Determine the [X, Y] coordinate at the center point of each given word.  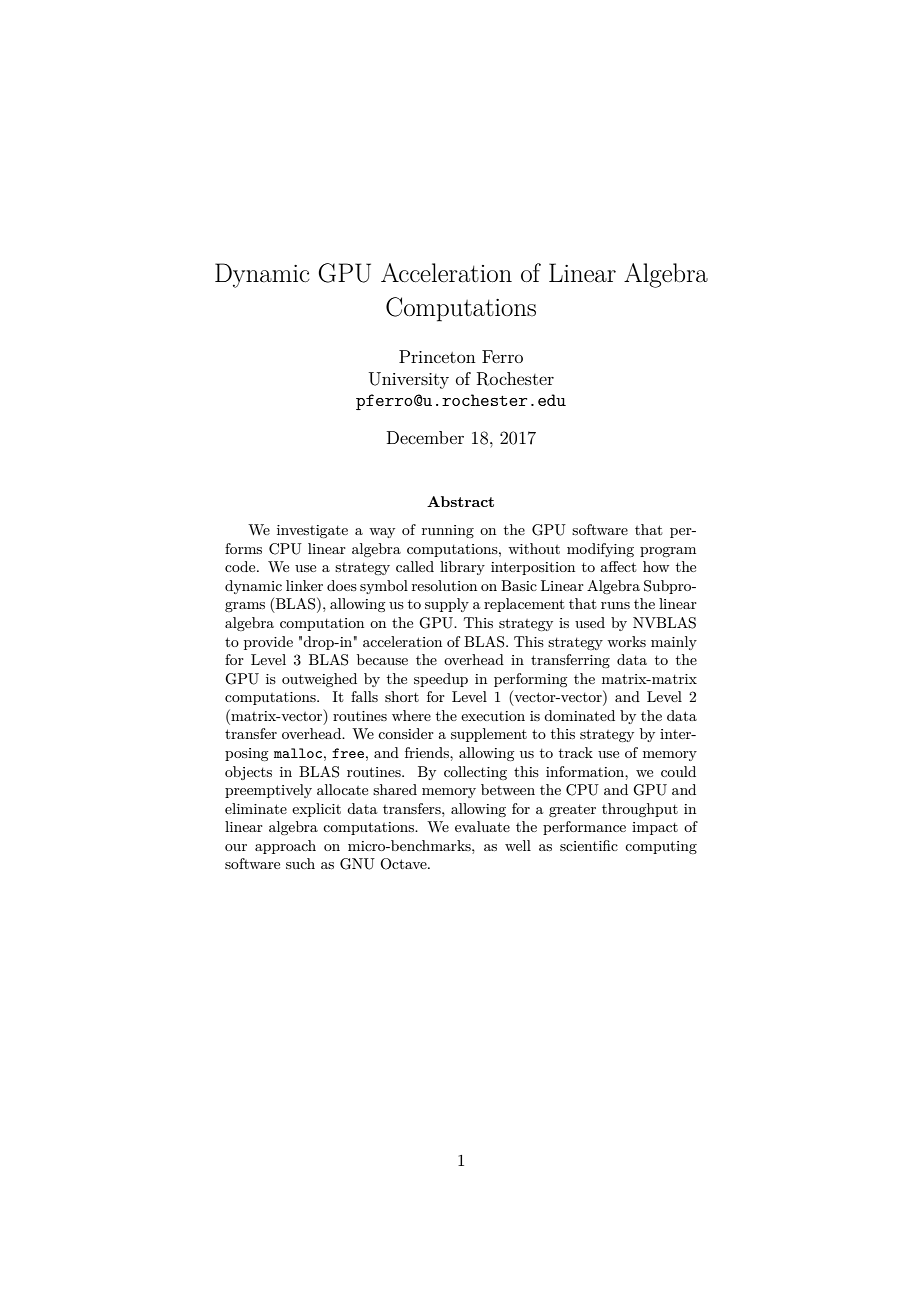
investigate [312, 531]
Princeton [437, 356]
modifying [600, 550]
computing [661, 847]
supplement [489, 735]
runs [615, 605]
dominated [579, 715]
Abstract [460, 501]
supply [447, 605]
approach [285, 847]
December [425, 437]
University [409, 380]
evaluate [482, 826]
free [348, 753]
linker [304, 585]
